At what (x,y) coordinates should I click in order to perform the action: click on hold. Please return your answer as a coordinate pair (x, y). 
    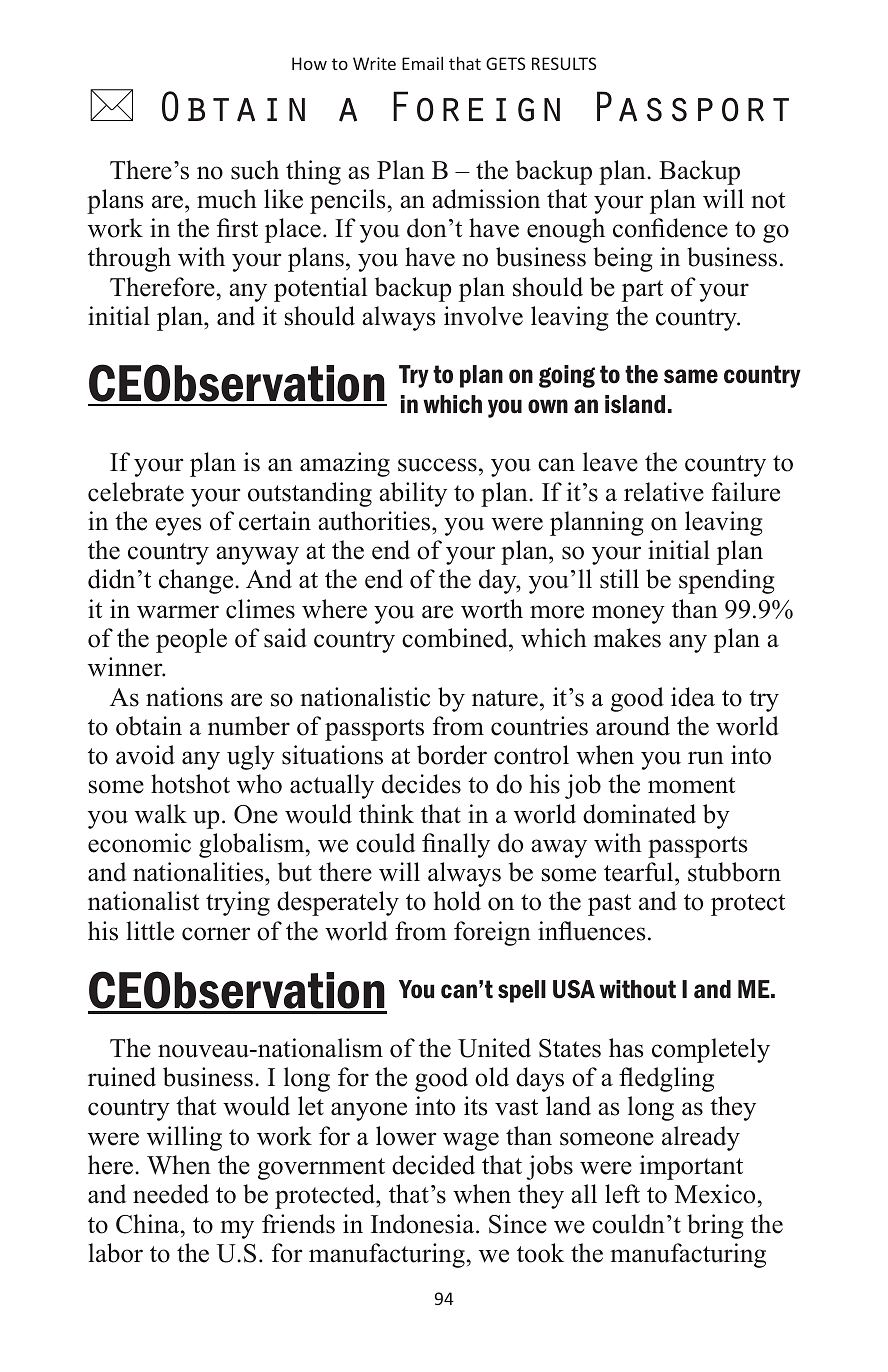
    Looking at the image, I should click on (457, 901).
